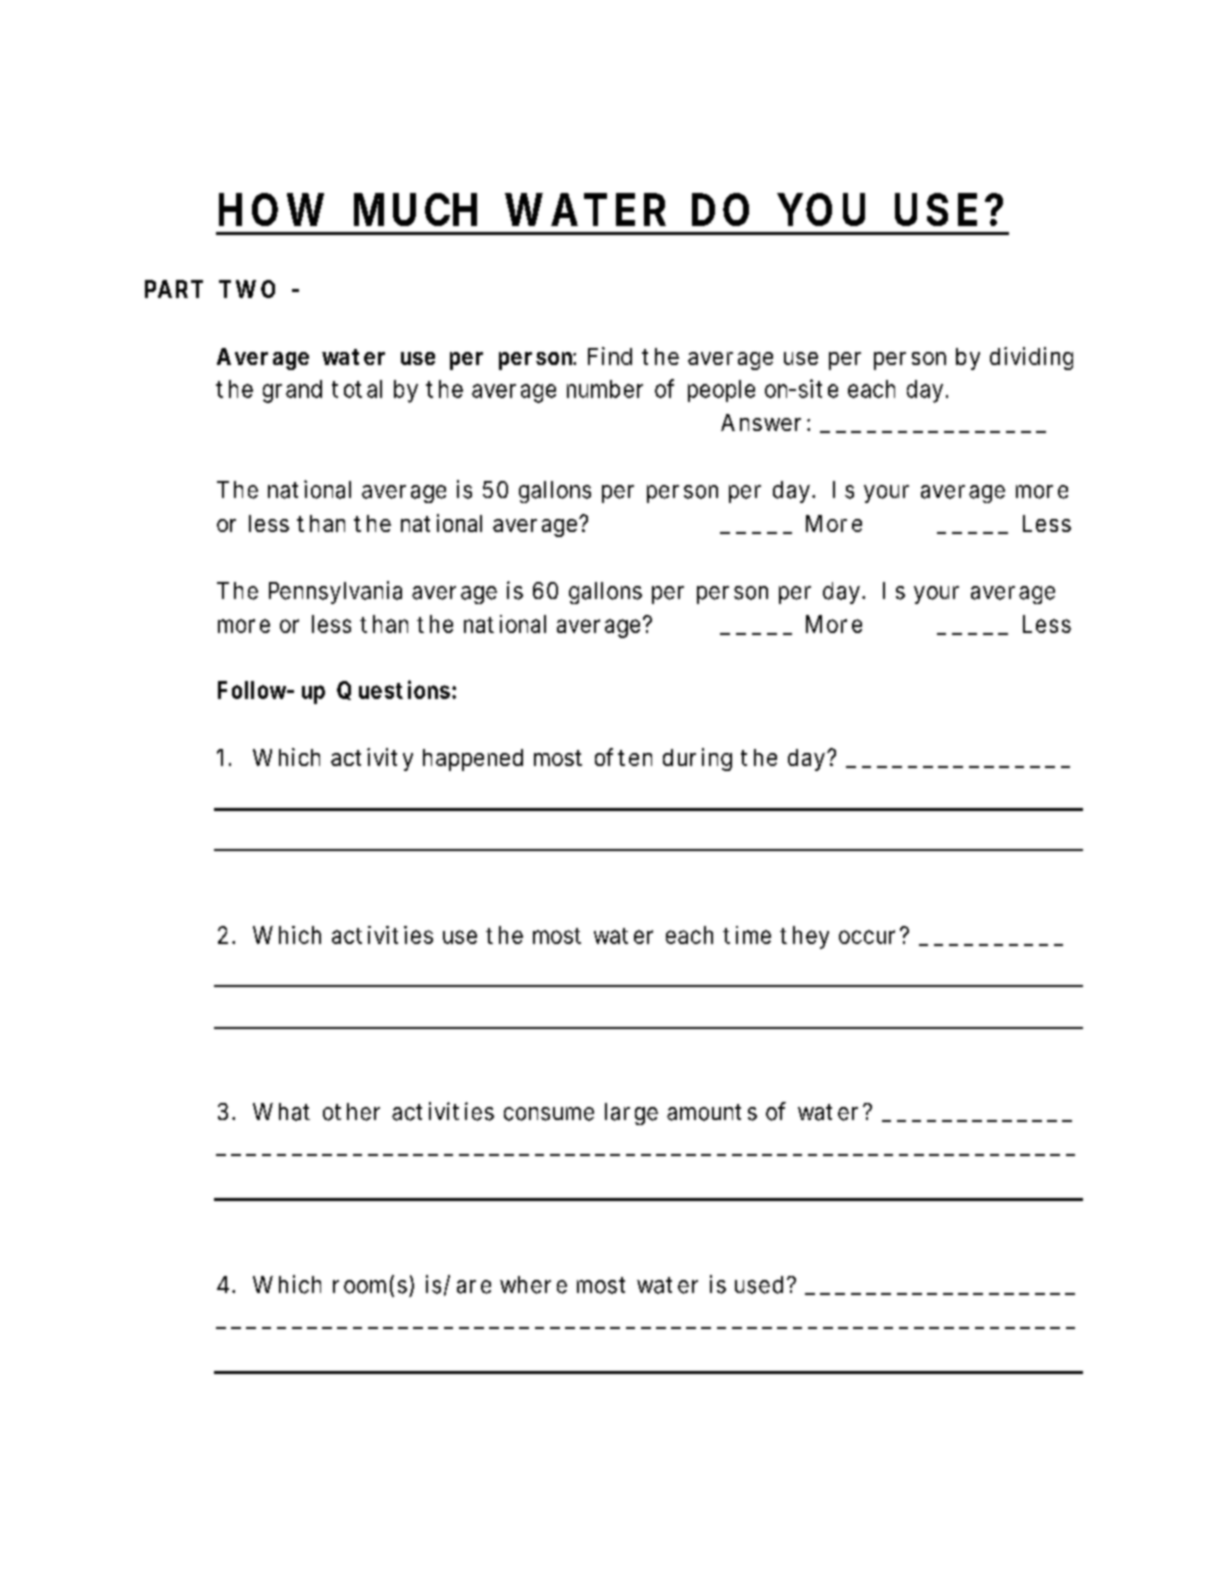  I want to click on HOW, so click(271, 209).
